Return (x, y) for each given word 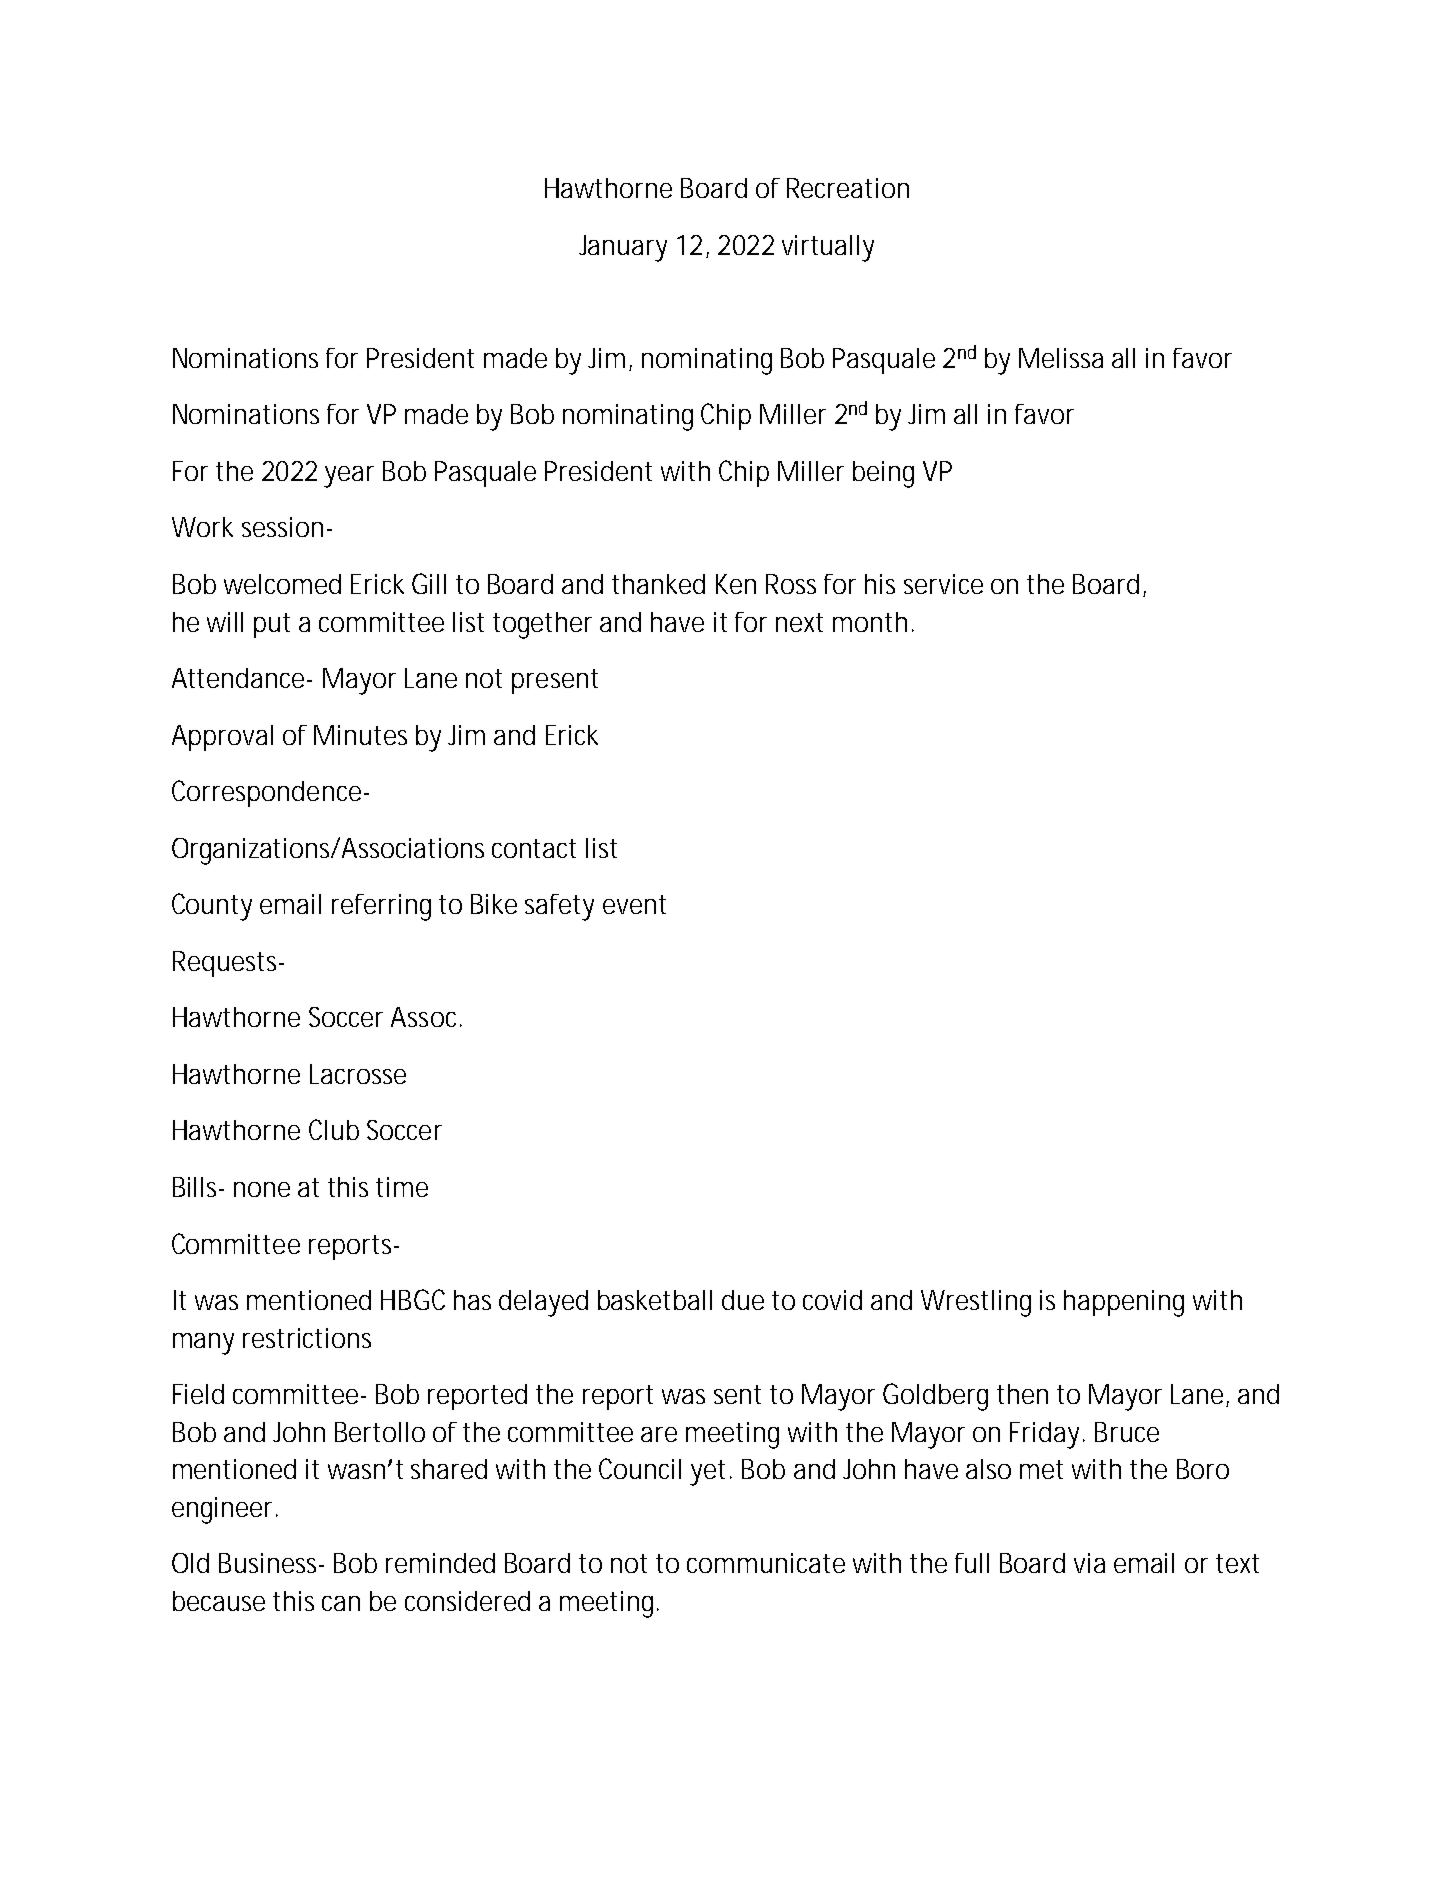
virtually (828, 248)
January (623, 248)
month (870, 622)
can (341, 1603)
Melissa (1061, 358)
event (634, 904)
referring (381, 907)
